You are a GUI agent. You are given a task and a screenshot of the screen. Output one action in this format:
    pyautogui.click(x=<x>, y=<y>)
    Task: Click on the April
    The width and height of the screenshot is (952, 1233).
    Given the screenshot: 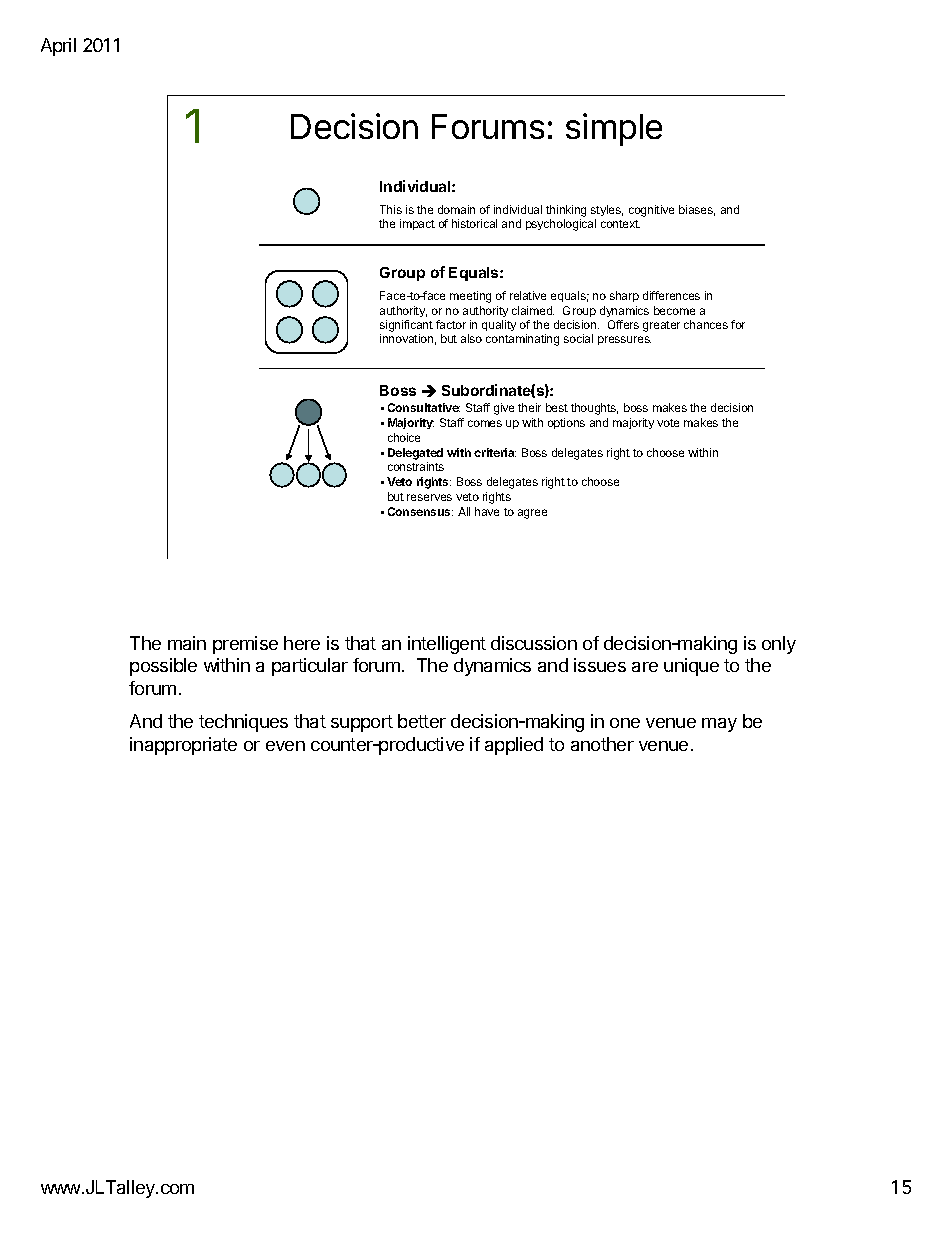 What is the action you would take?
    pyautogui.click(x=58, y=47)
